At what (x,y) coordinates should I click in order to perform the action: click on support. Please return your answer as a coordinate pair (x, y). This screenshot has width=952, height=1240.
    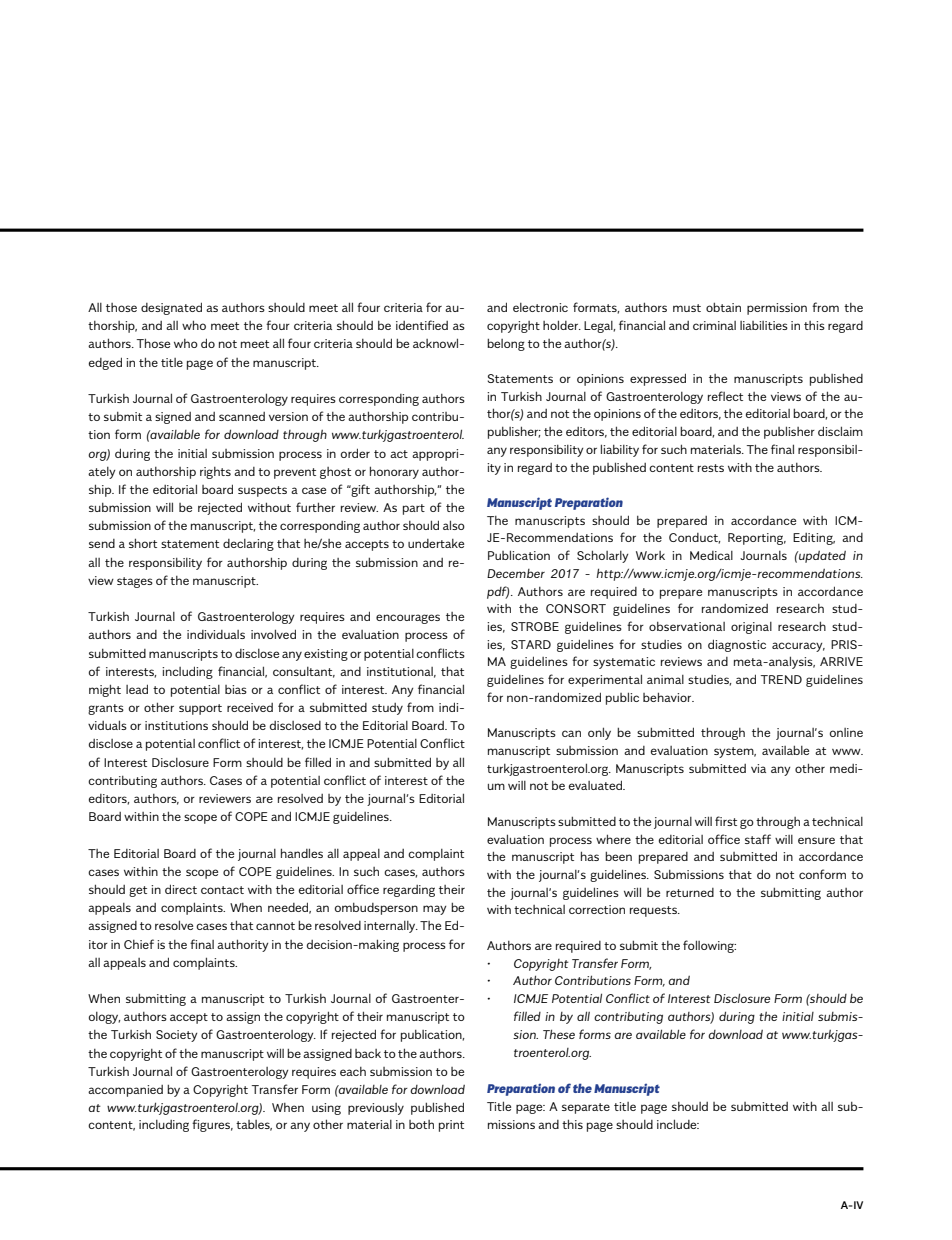
    Looking at the image, I should click on (200, 709).
